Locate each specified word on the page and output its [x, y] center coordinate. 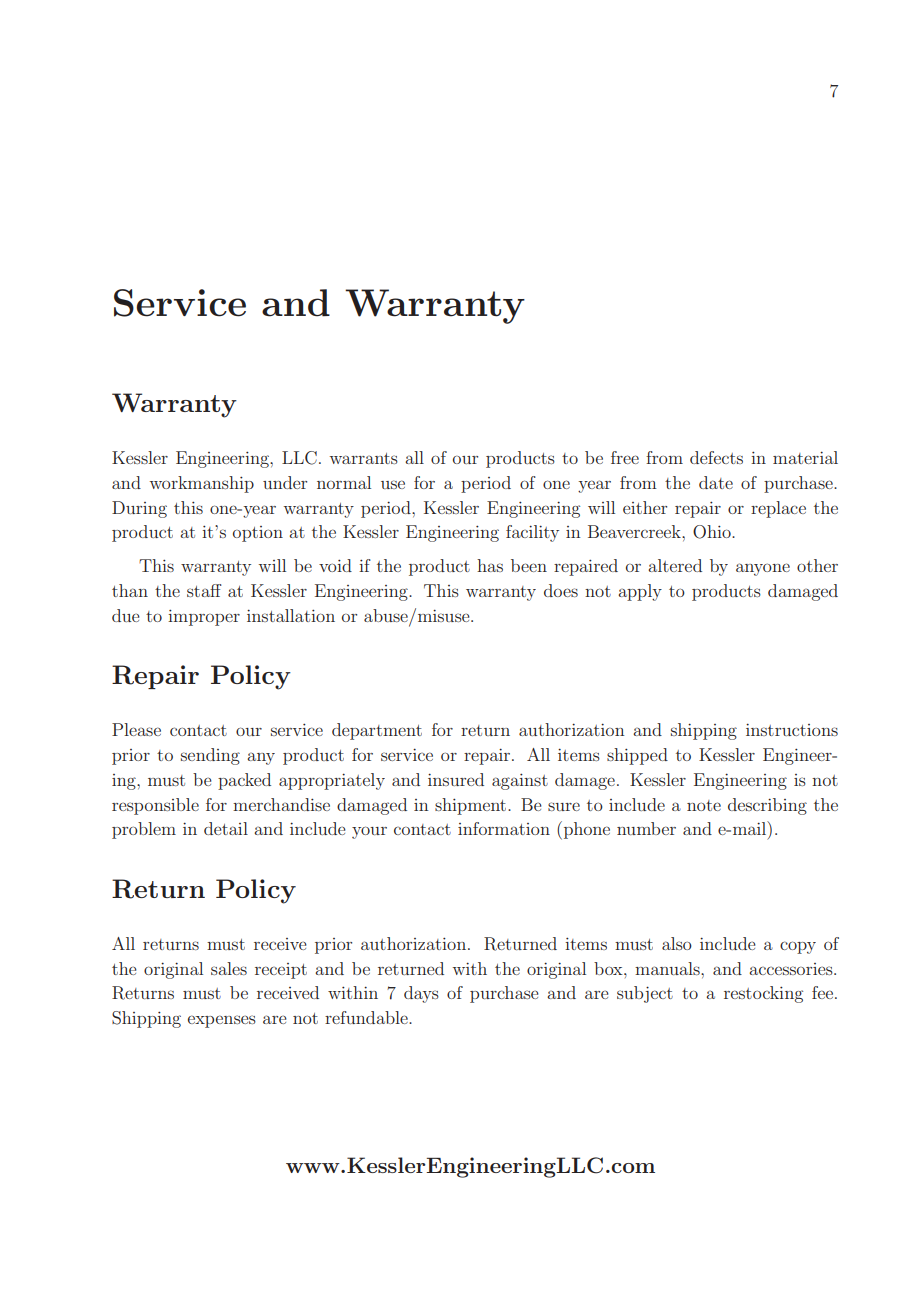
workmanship [202, 484]
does [561, 590]
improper [204, 617]
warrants [364, 458]
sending [210, 756]
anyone [763, 569]
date [716, 482]
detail [226, 828]
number [646, 828]
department [377, 731]
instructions [792, 729]
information [504, 828]
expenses [222, 1021]
